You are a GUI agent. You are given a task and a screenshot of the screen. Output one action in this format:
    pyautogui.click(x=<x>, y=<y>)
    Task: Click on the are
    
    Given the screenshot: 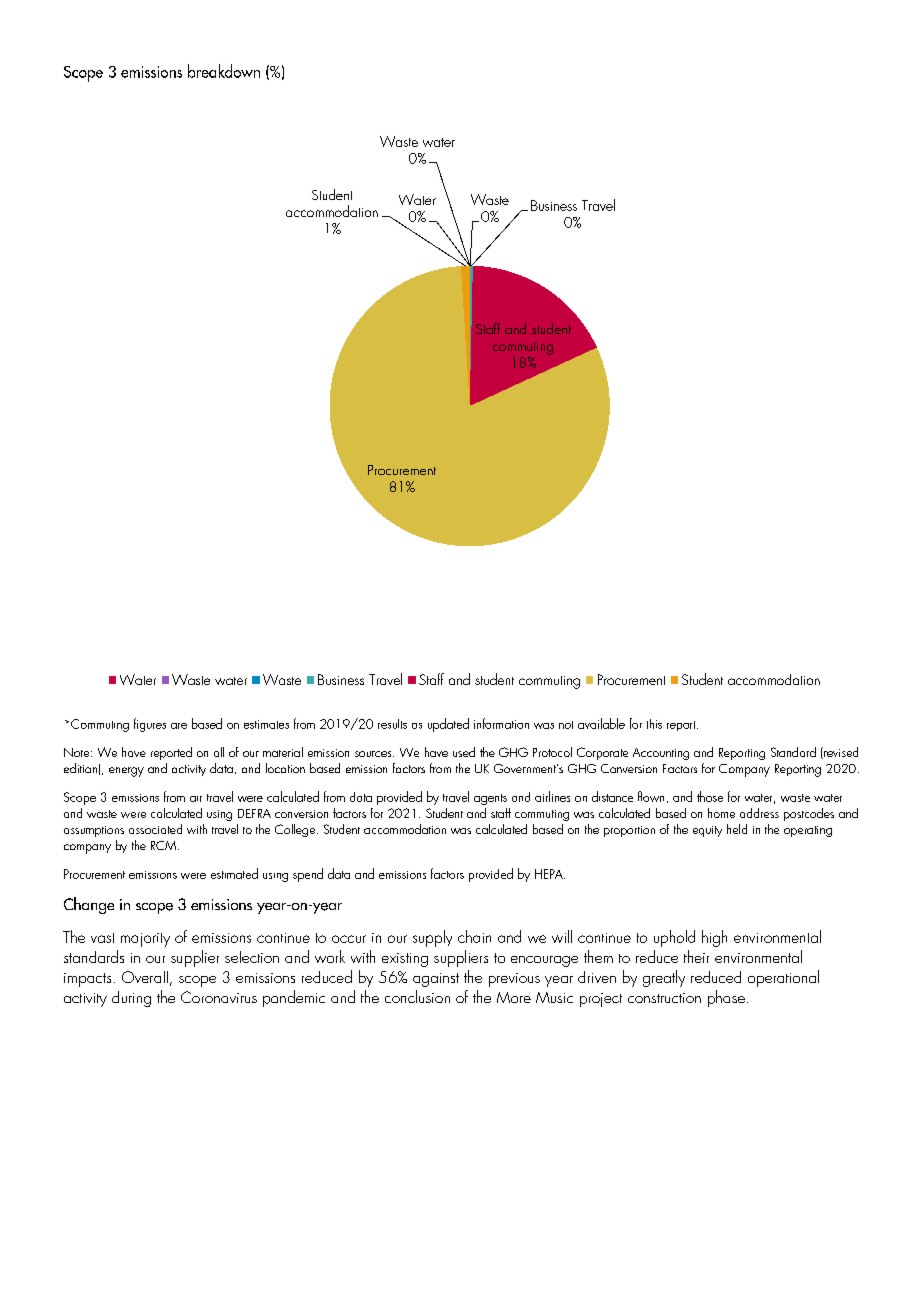 What is the action you would take?
    pyautogui.click(x=179, y=726)
